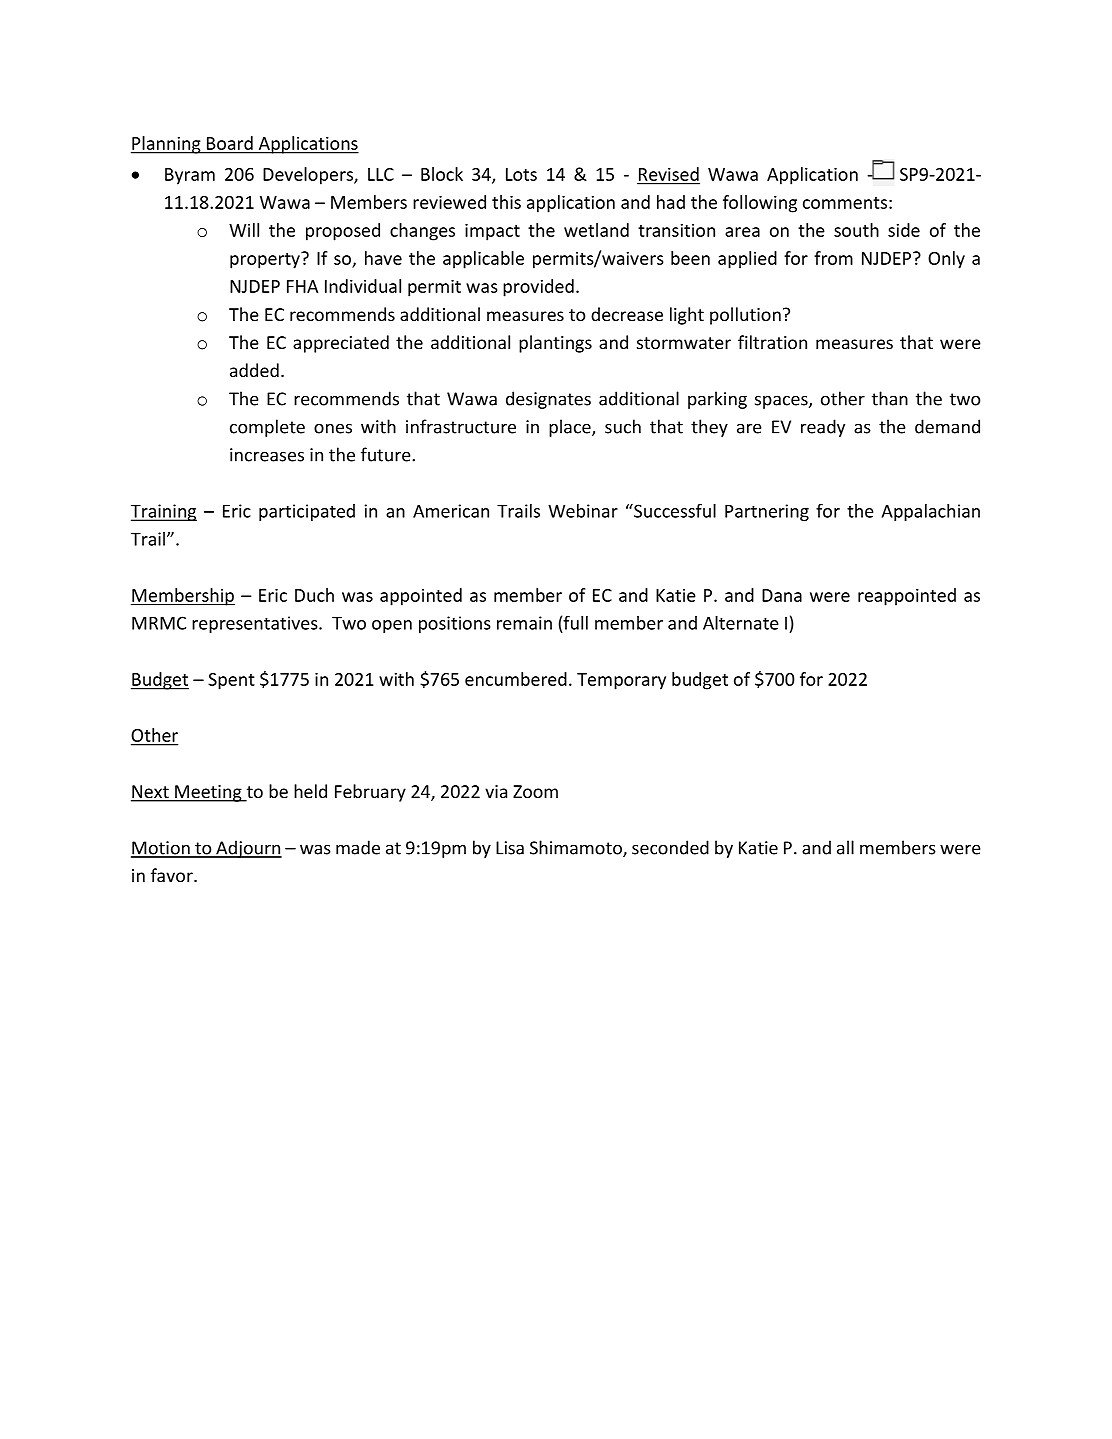  Describe the element at coordinates (845, 847) in the screenshot. I see `all` at that location.
